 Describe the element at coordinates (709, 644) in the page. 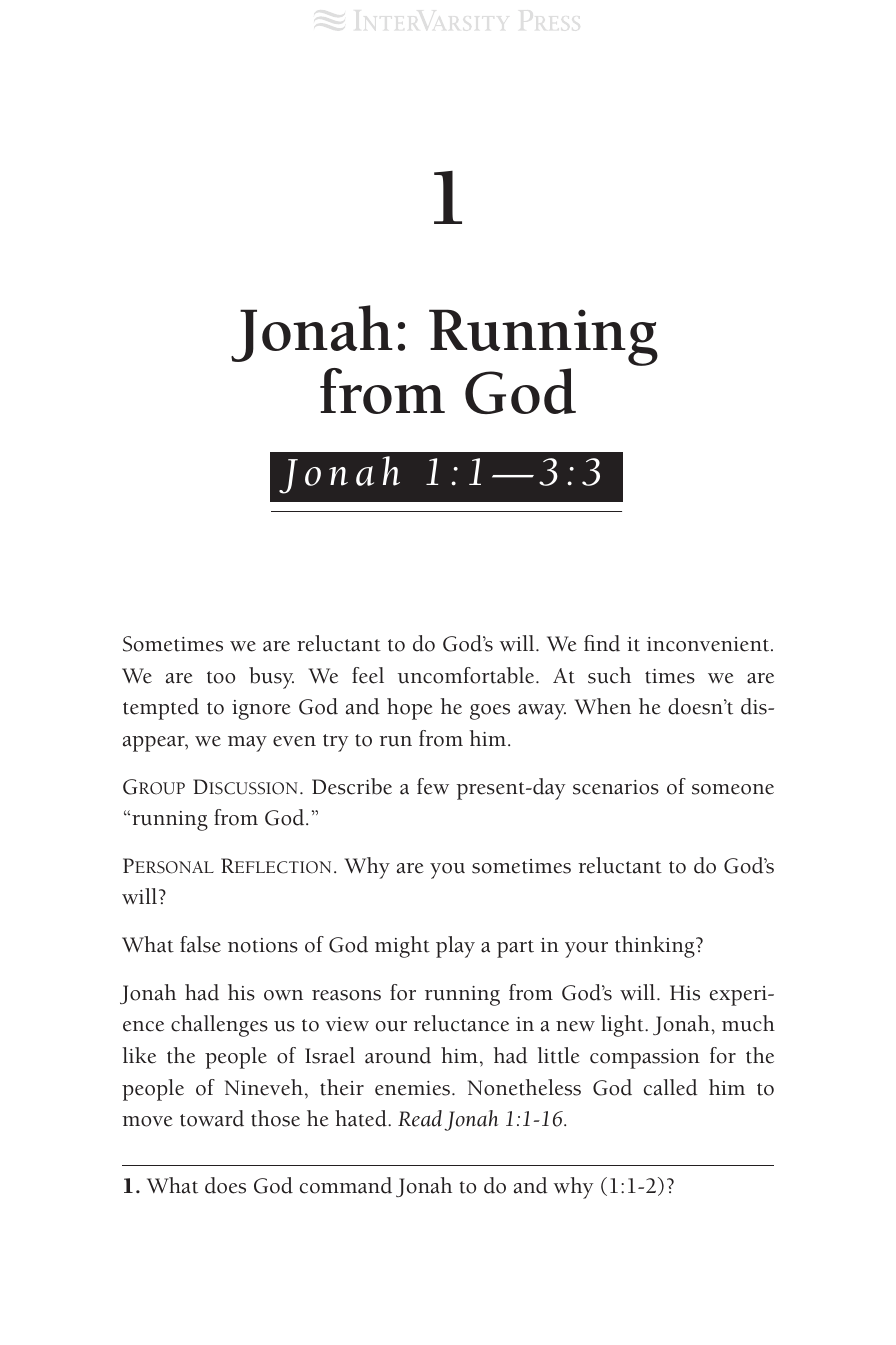

I see `inconvenient` at that location.
